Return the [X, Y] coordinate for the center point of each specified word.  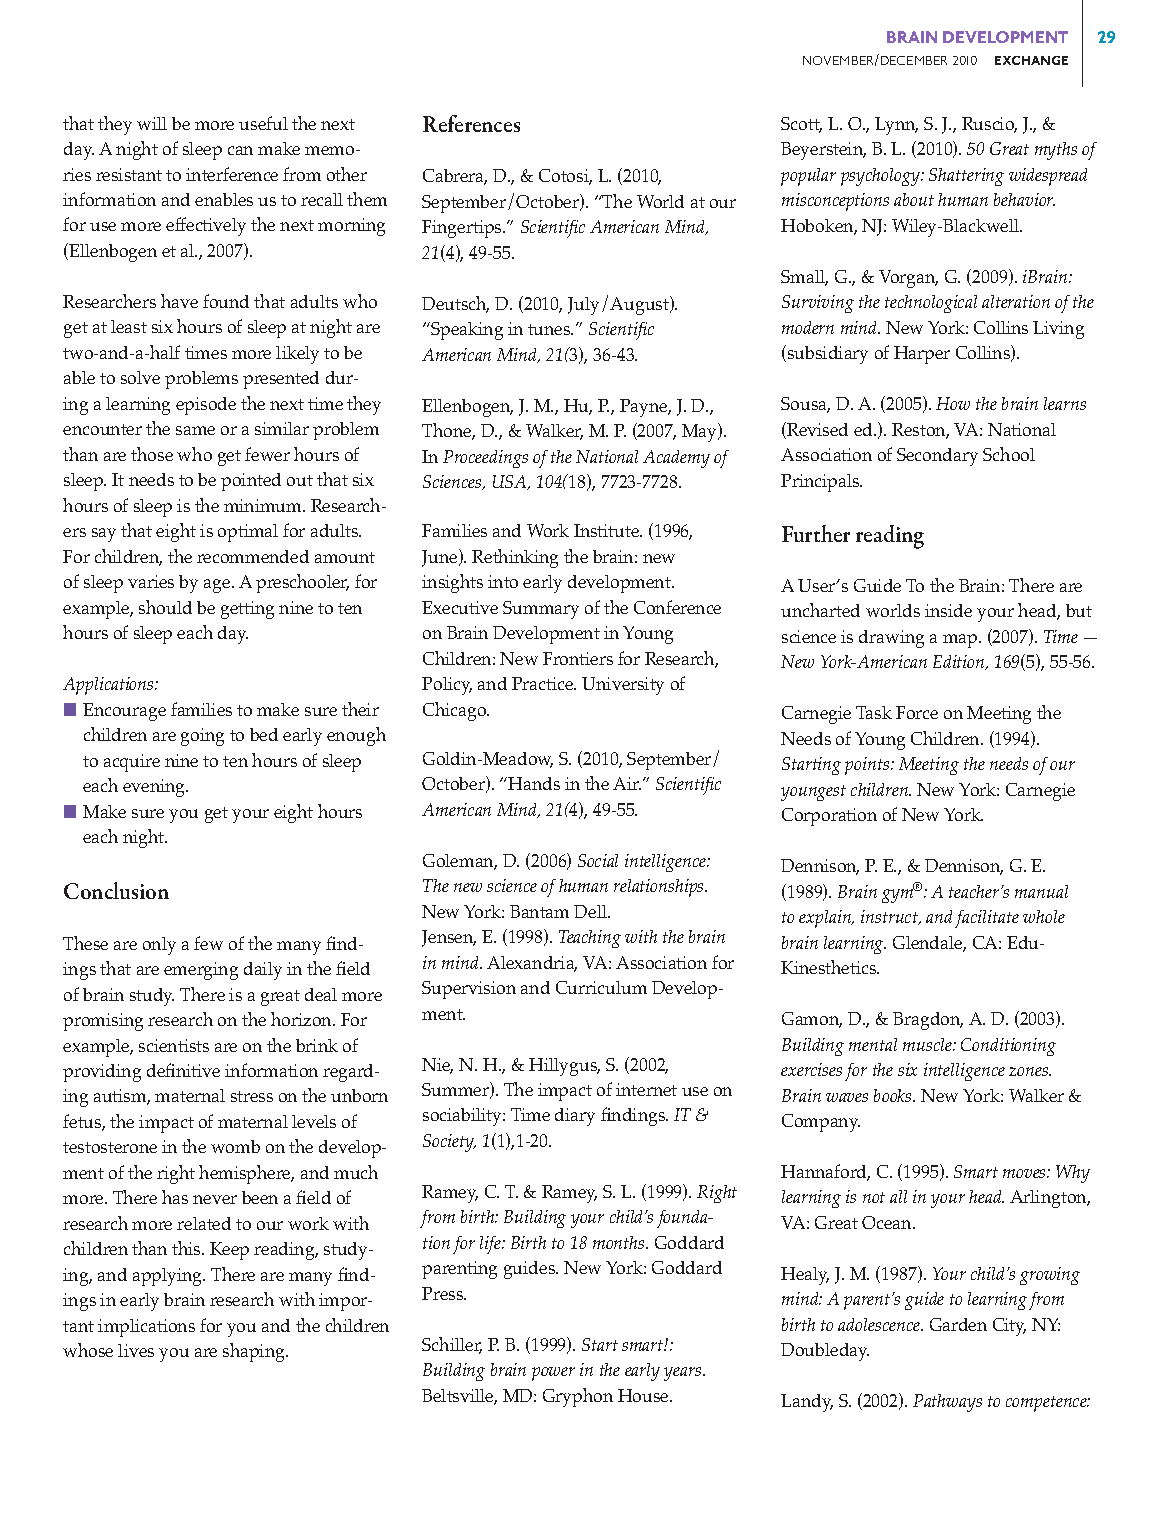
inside [948, 610]
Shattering [966, 177]
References [471, 123]
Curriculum [601, 987]
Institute [607, 530]
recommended [253, 556]
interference [232, 174]
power [553, 1374]
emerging [201, 971]
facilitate [987, 919]
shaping [255, 1352]
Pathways [947, 1403]
